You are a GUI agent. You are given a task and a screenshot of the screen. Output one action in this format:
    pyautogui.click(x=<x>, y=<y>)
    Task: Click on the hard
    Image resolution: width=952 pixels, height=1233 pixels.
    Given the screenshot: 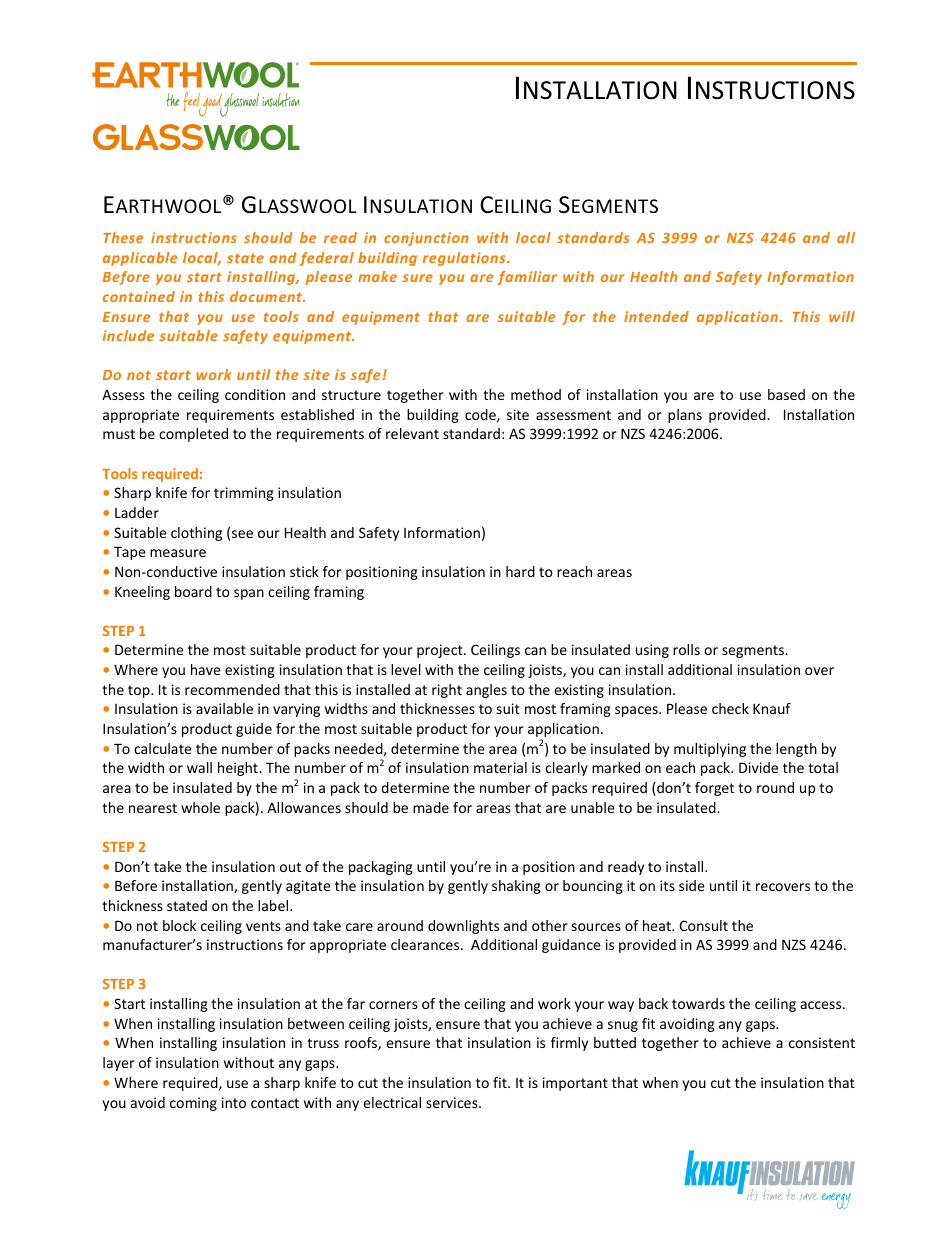 What is the action you would take?
    pyautogui.click(x=520, y=571)
